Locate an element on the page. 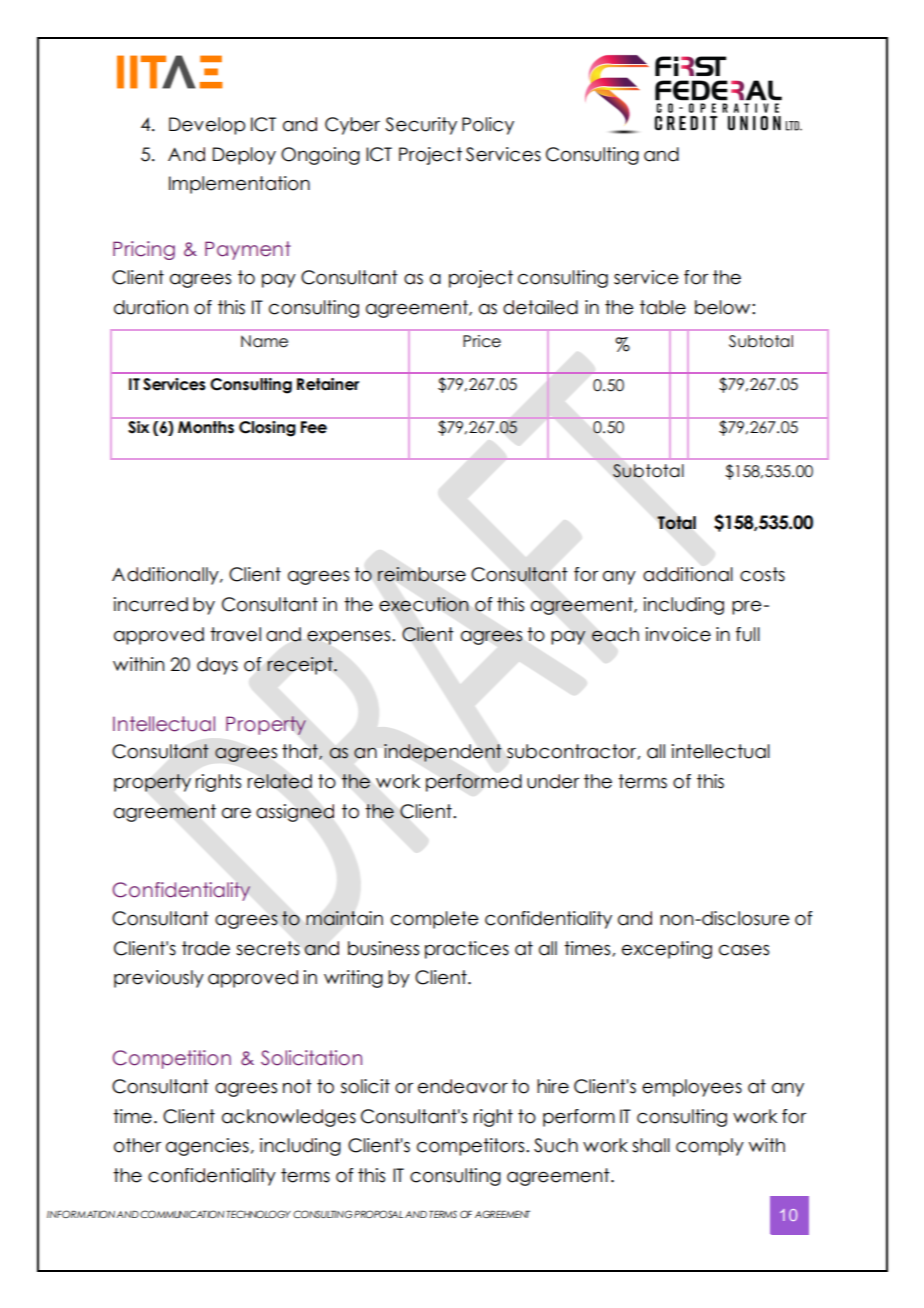  excepting is located at coordinates (667, 950).
